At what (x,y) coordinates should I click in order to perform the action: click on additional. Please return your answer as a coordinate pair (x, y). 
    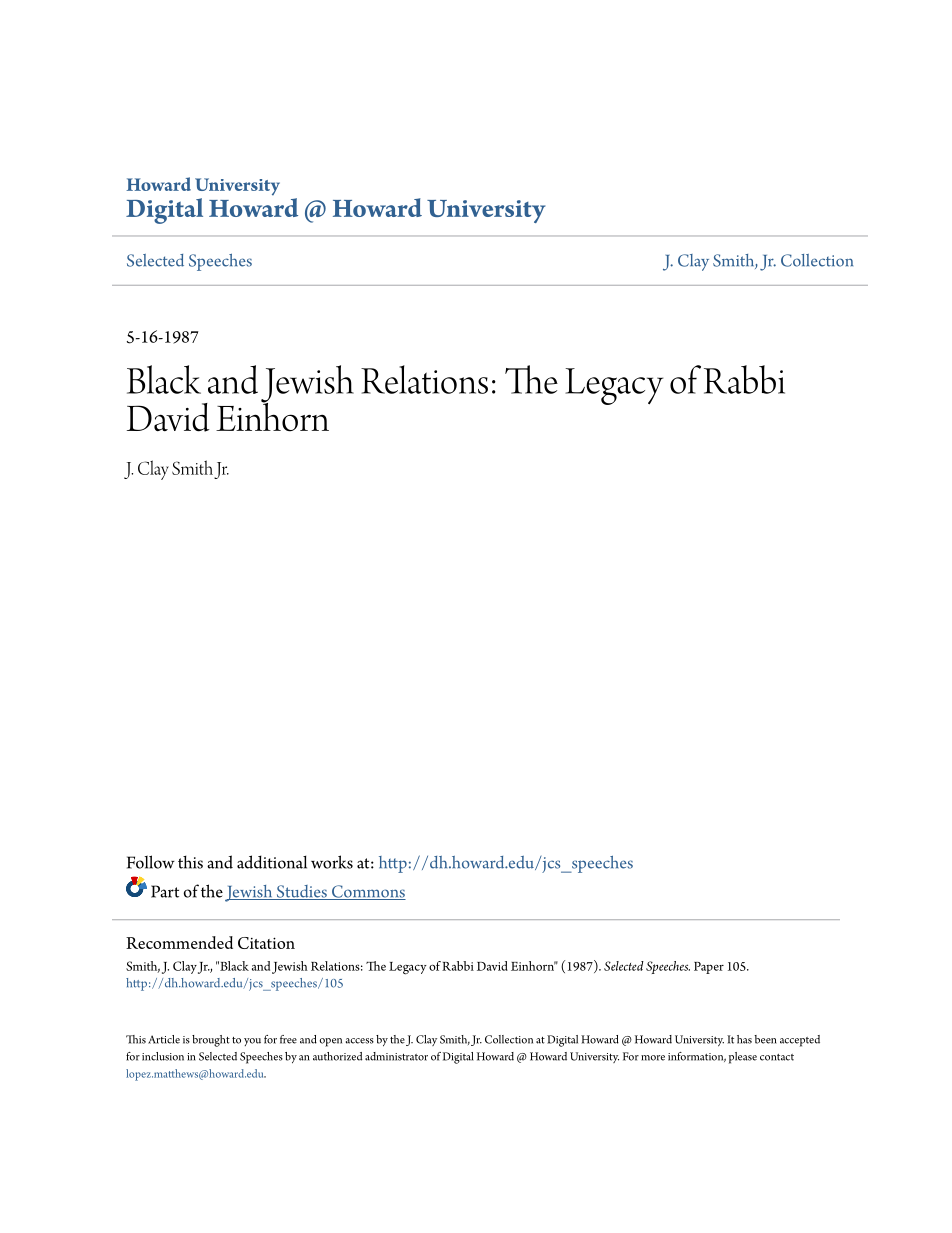
    Looking at the image, I should click on (272, 862).
